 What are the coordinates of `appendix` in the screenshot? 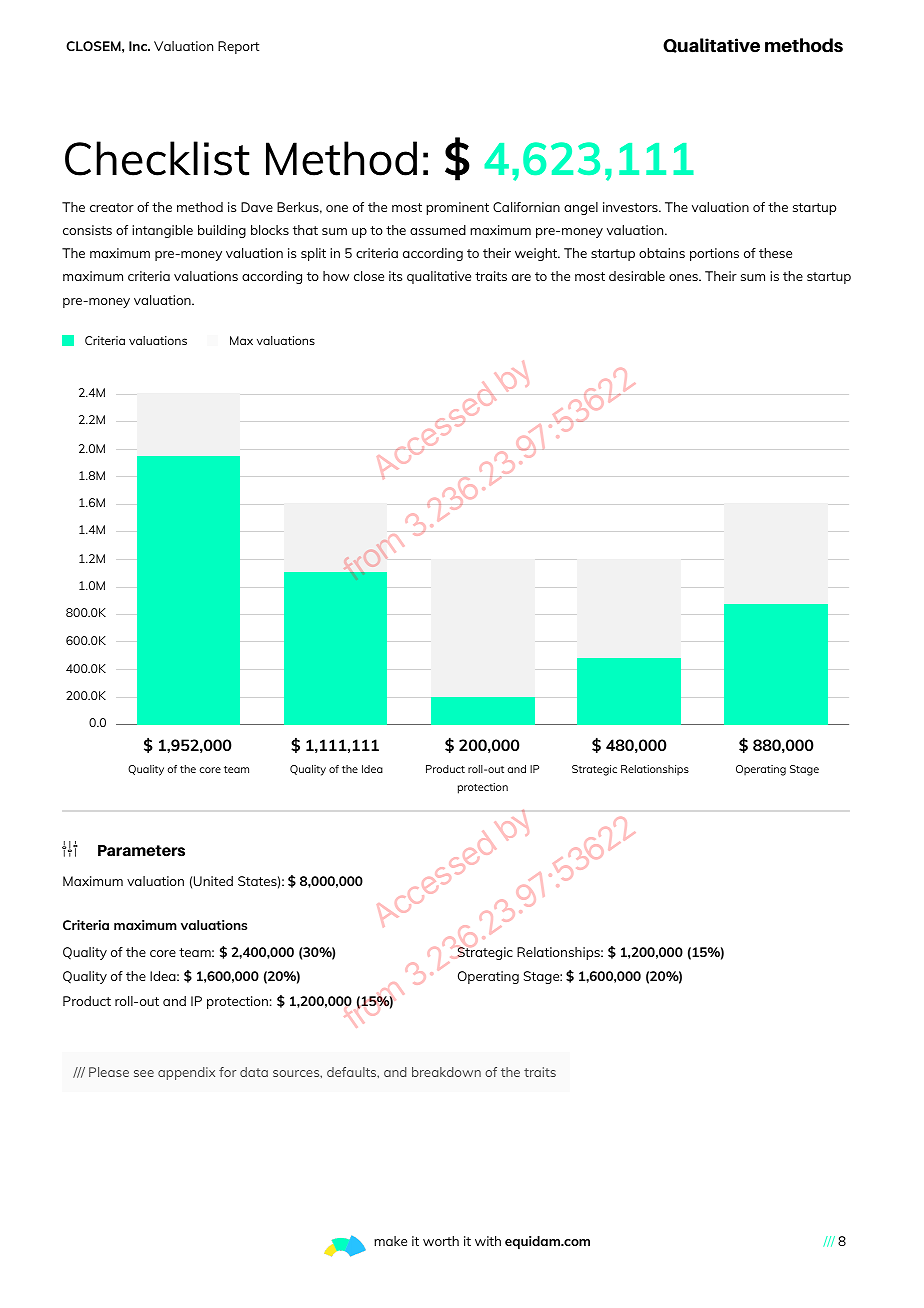 It's located at (186, 1073).
